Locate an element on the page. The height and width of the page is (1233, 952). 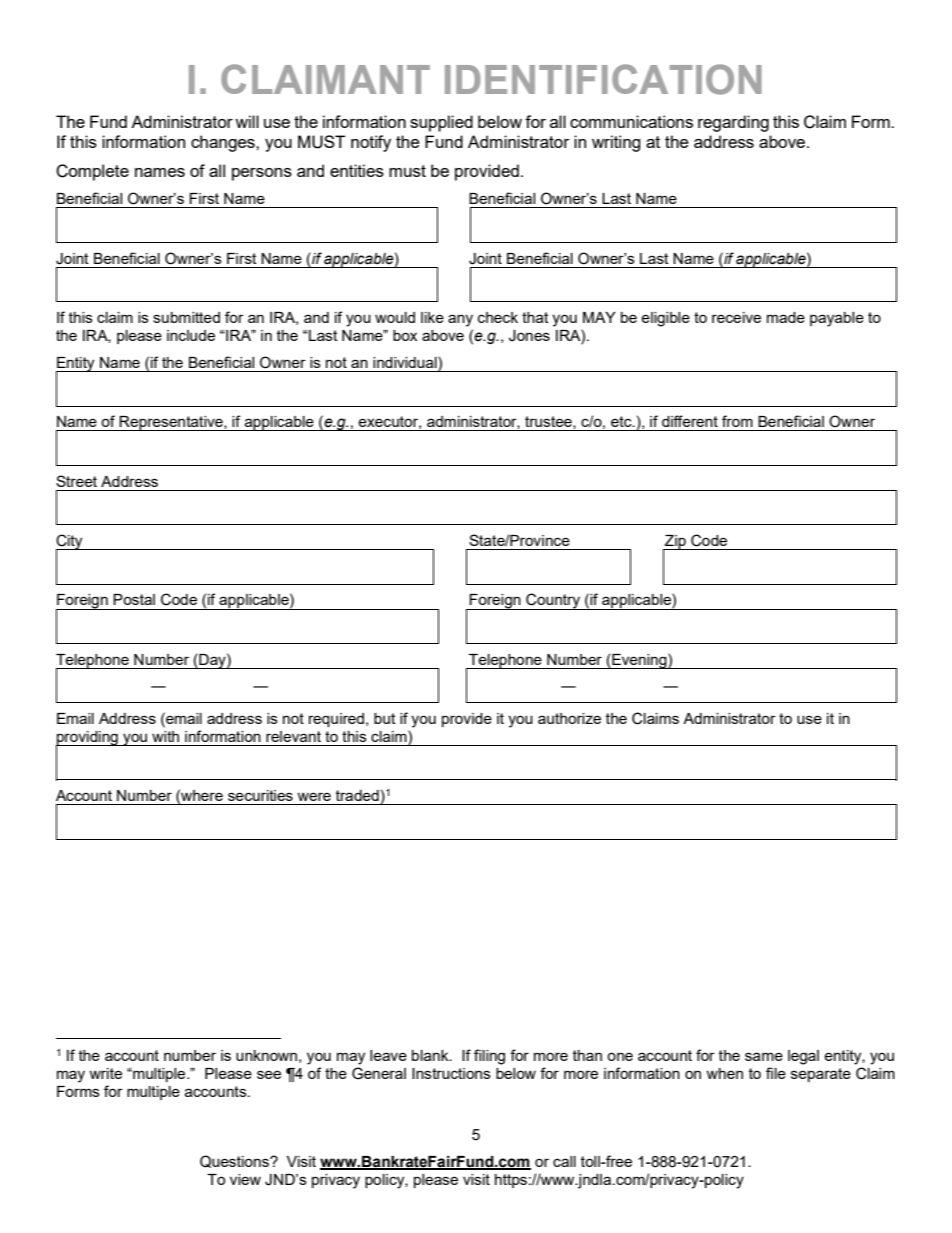
from is located at coordinates (737, 421).
